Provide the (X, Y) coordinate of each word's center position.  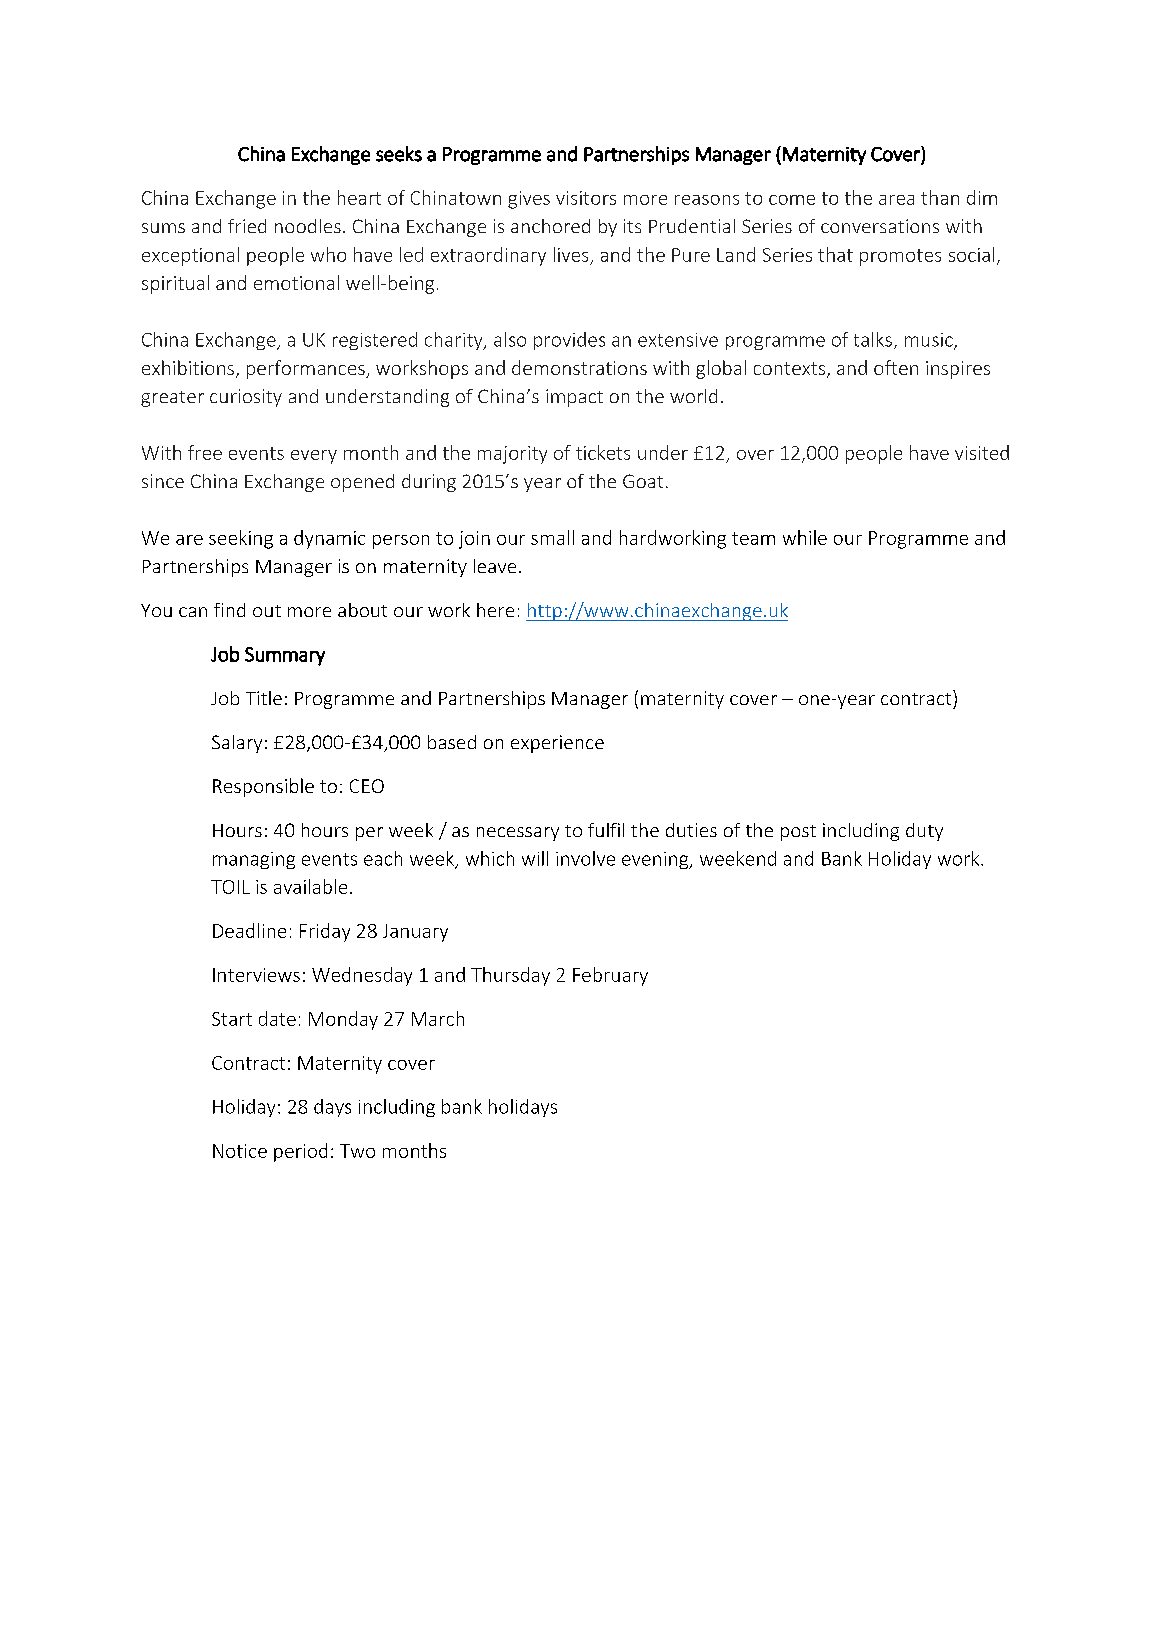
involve (585, 858)
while (805, 537)
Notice (240, 1151)
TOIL (230, 887)
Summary (285, 656)
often (896, 367)
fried (247, 226)
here (495, 610)
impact (574, 398)
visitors (586, 198)
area (896, 200)
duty (924, 832)
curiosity (246, 398)
